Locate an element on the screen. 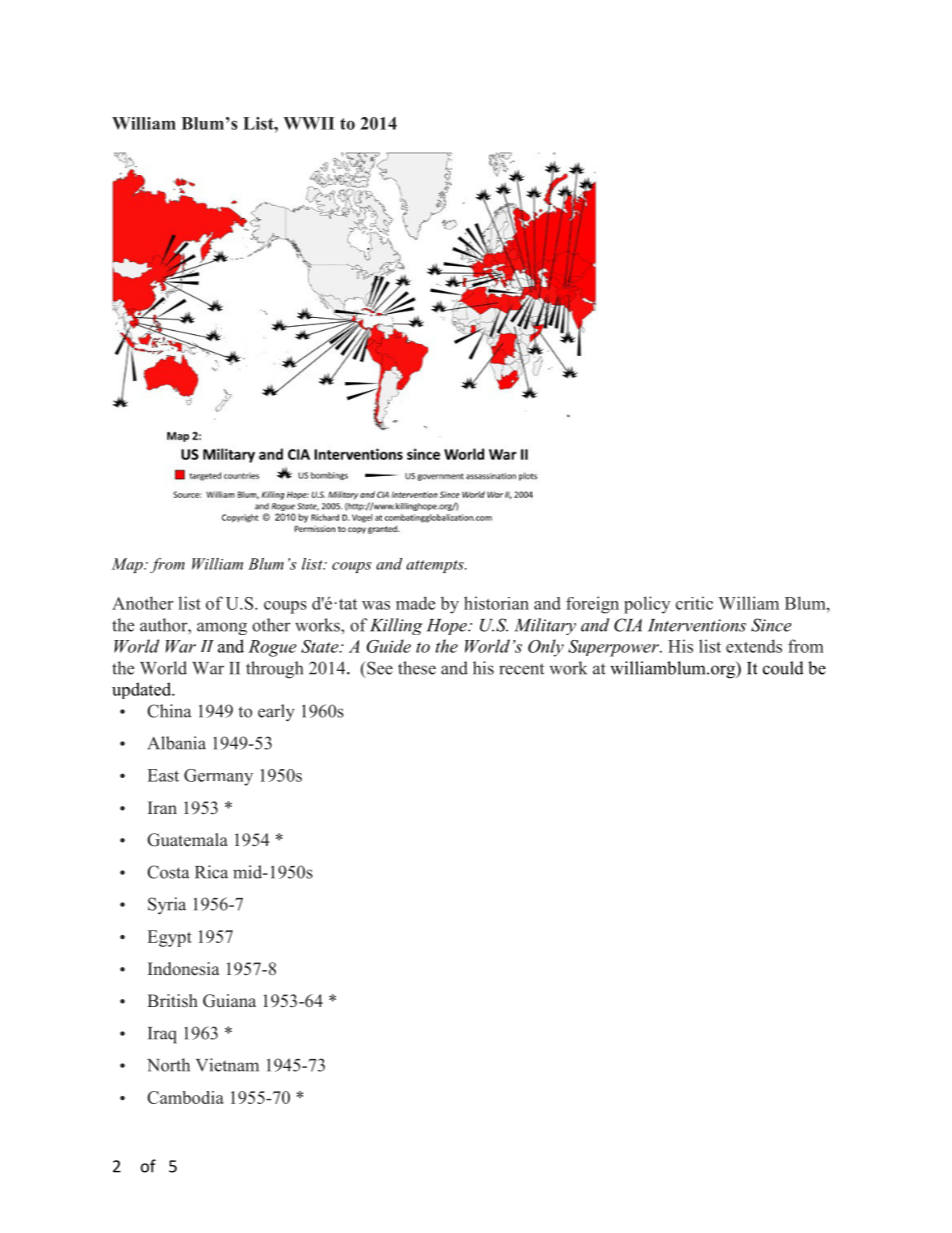 The width and height of the screenshot is (952, 1233). Guiana is located at coordinates (229, 1001).
